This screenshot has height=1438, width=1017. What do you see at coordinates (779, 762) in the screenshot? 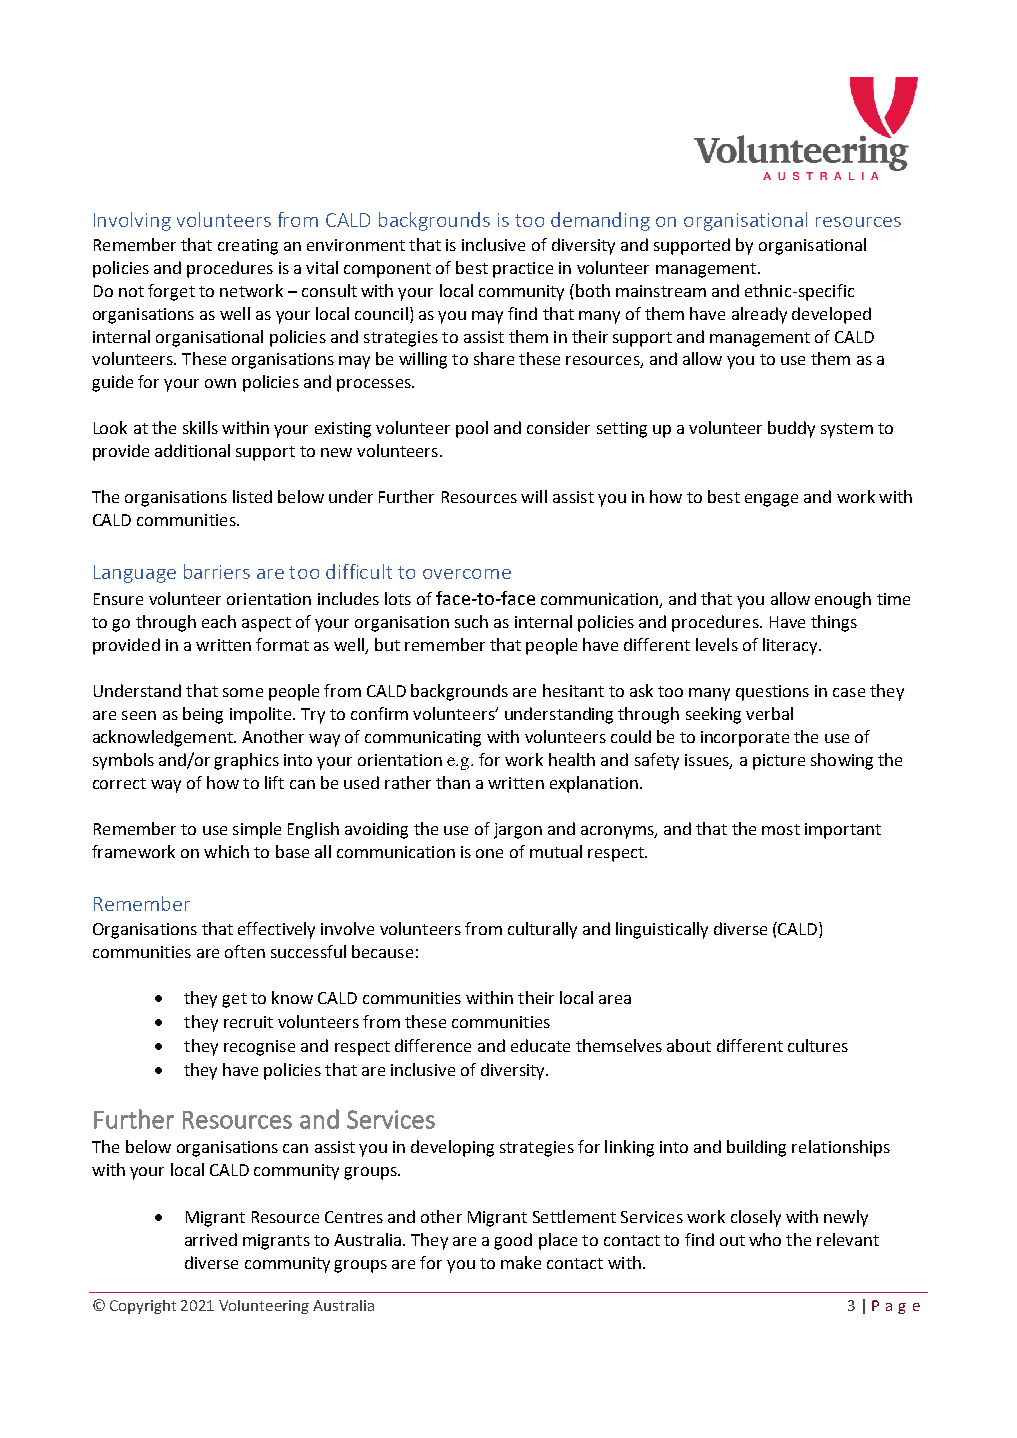
I see `picture` at bounding box center [779, 762].
